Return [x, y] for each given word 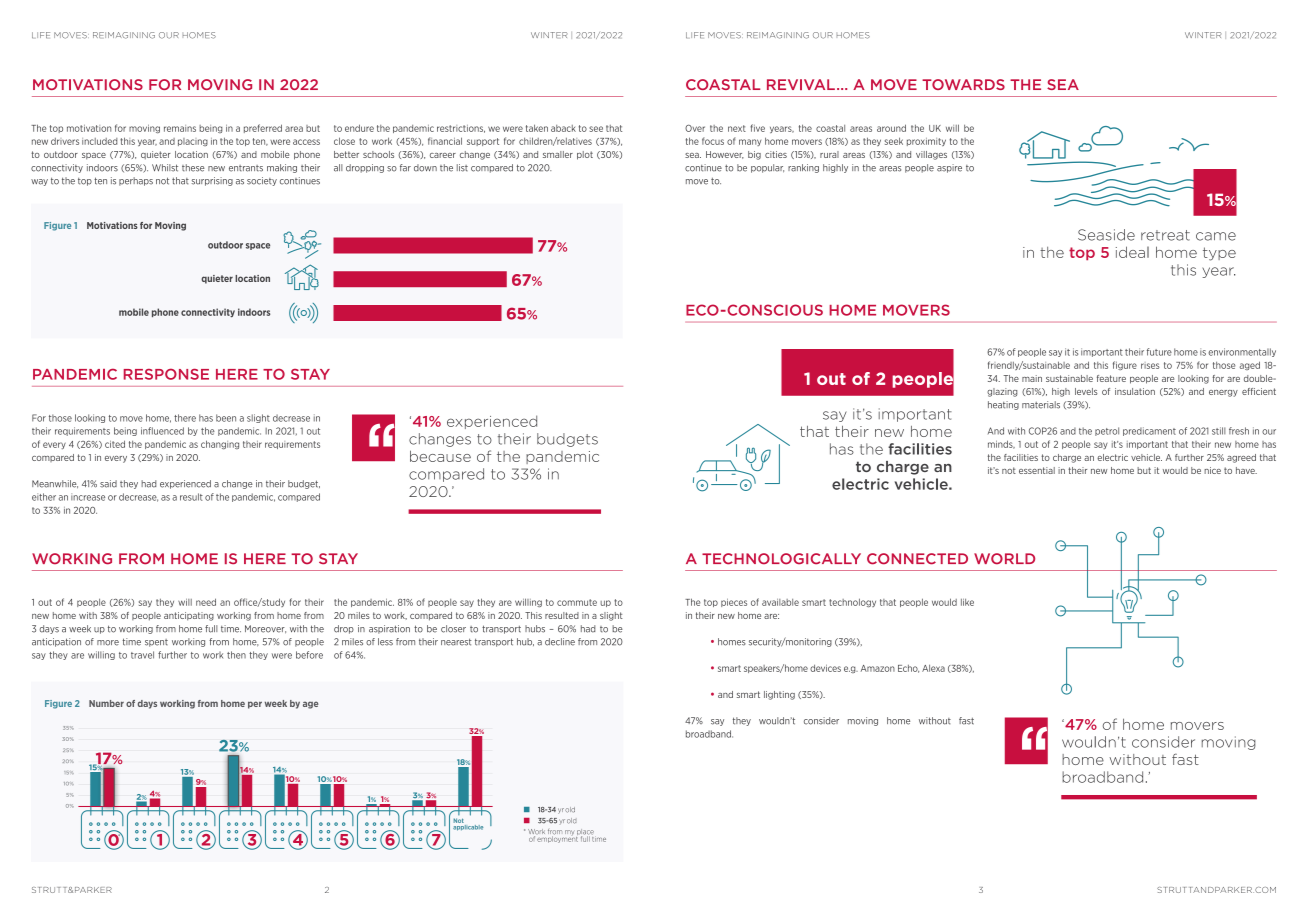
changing [220, 444]
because [440, 456]
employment [557, 838]
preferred [263, 128]
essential [1037, 470]
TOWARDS [963, 84]
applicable [468, 826]
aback [563, 128]
